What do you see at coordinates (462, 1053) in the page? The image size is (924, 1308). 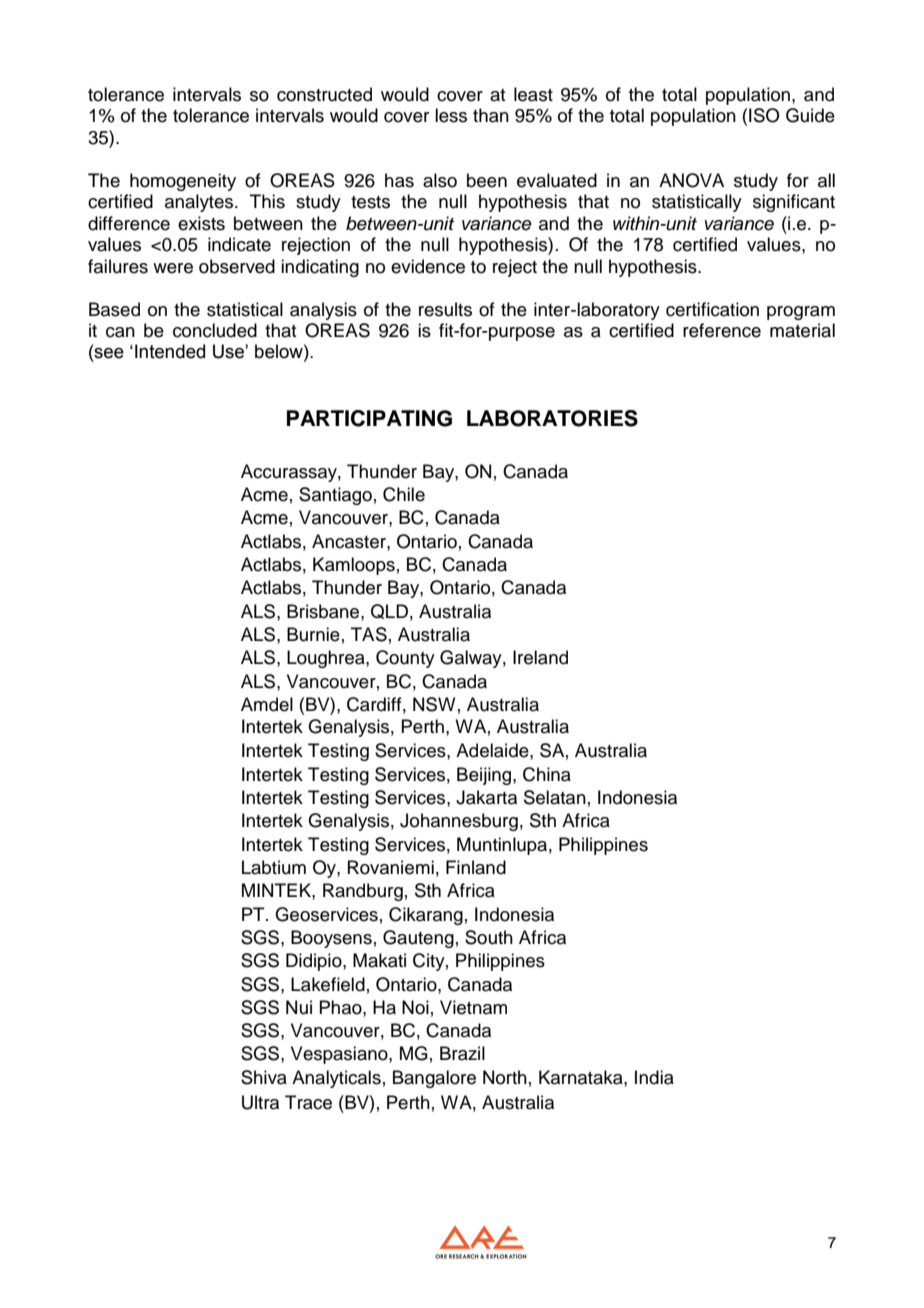 I see `Brazil` at bounding box center [462, 1053].
